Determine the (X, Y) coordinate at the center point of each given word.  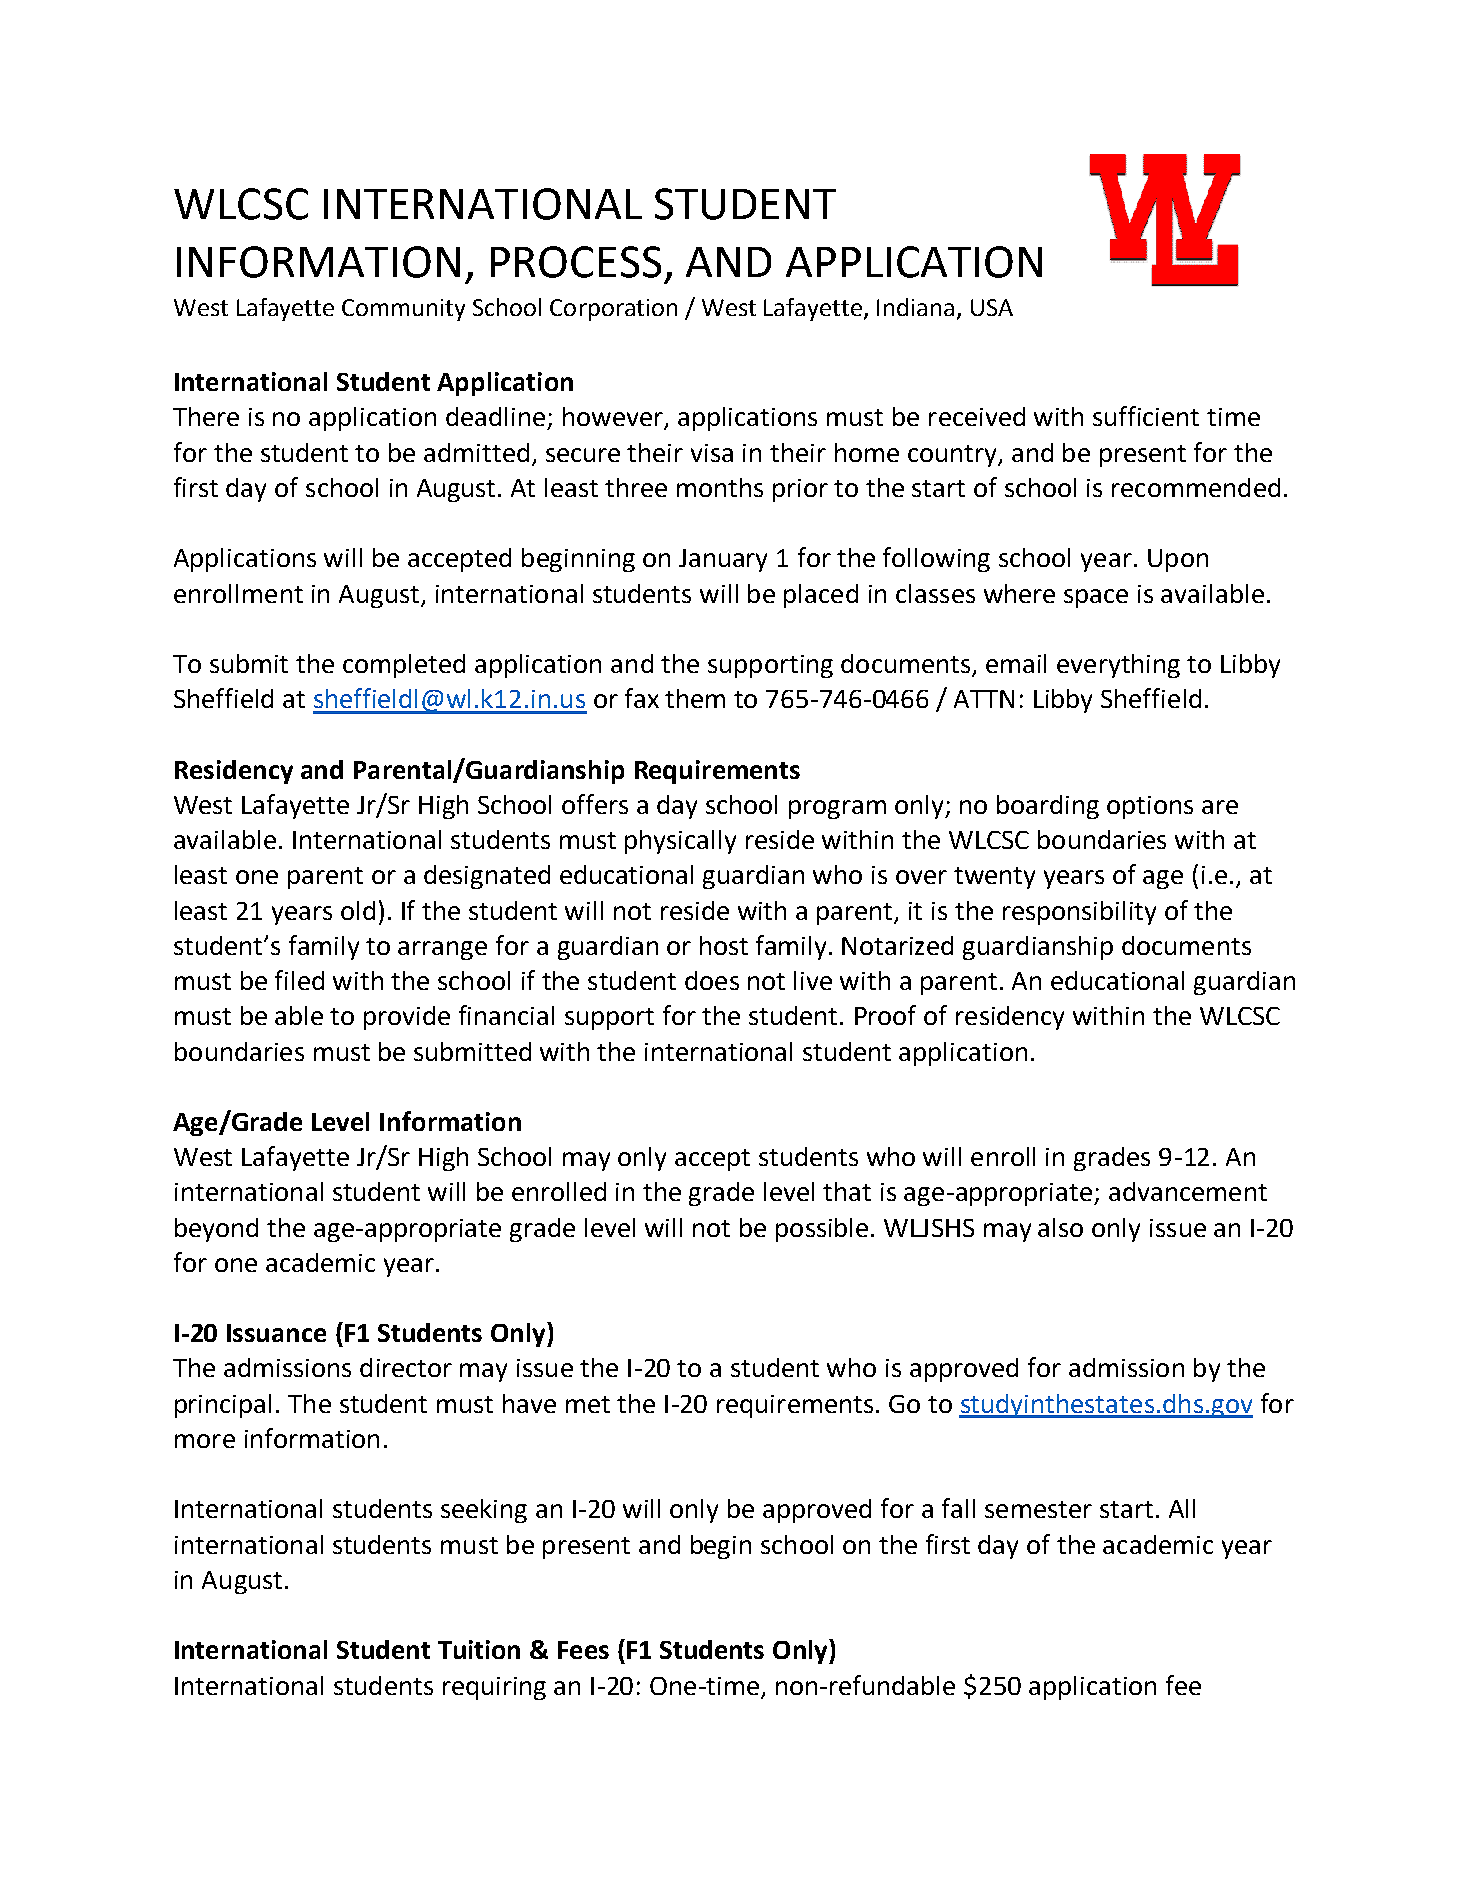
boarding (1048, 807)
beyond (216, 1230)
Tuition (479, 1649)
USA (992, 307)
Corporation (613, 310)
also (1060, 1227)
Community (403, 310)
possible (822, 1230)
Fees (583, 1650)
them (695, 698)
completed (404, 666)
